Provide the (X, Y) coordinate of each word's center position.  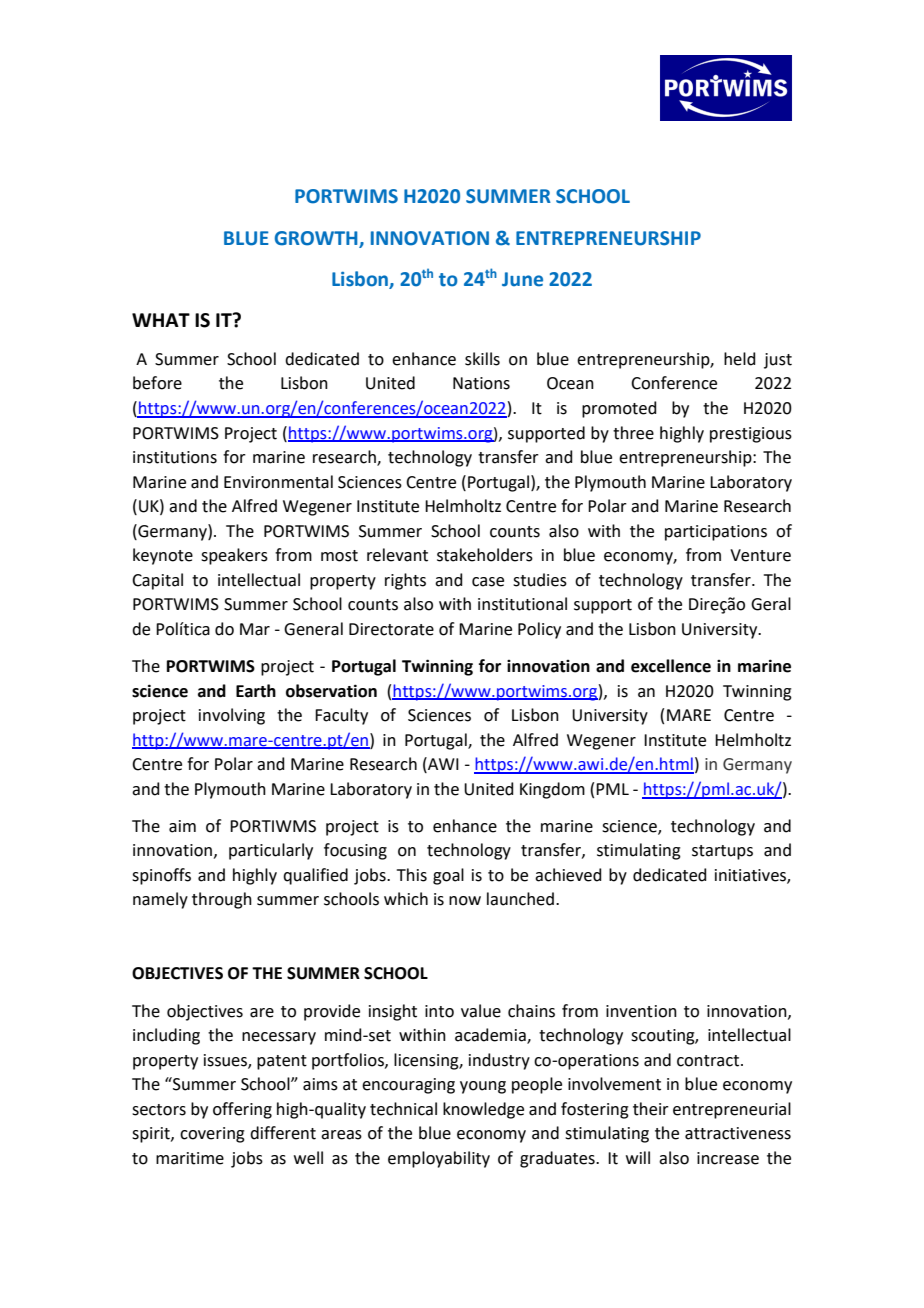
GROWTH (316, 238)
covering (212, 1135)
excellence (671, 666)
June (522, 279)
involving (232, 716)
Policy (539, 630)
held (740, 359)
